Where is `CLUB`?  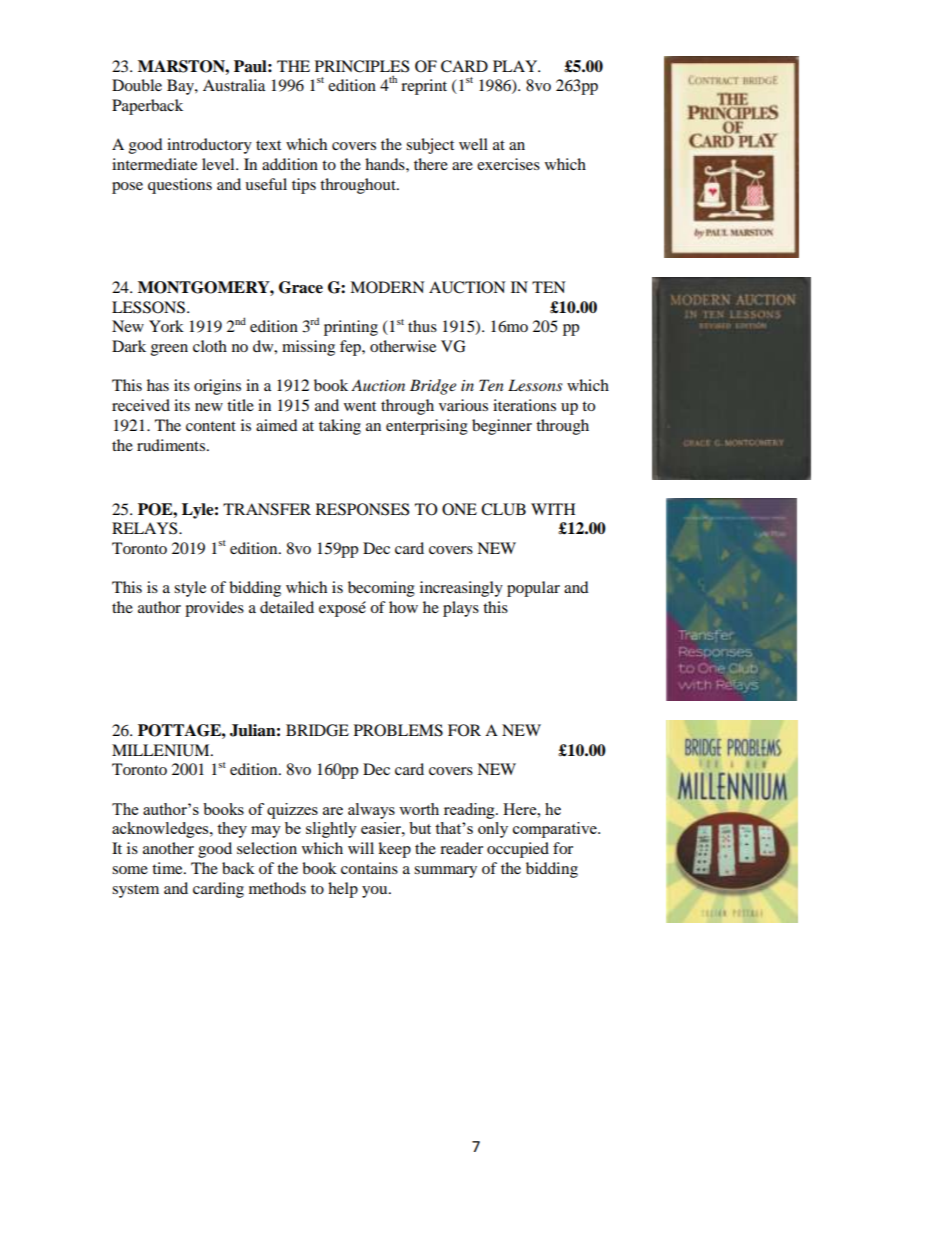
CLUB is located at coordinates (503, 509).
